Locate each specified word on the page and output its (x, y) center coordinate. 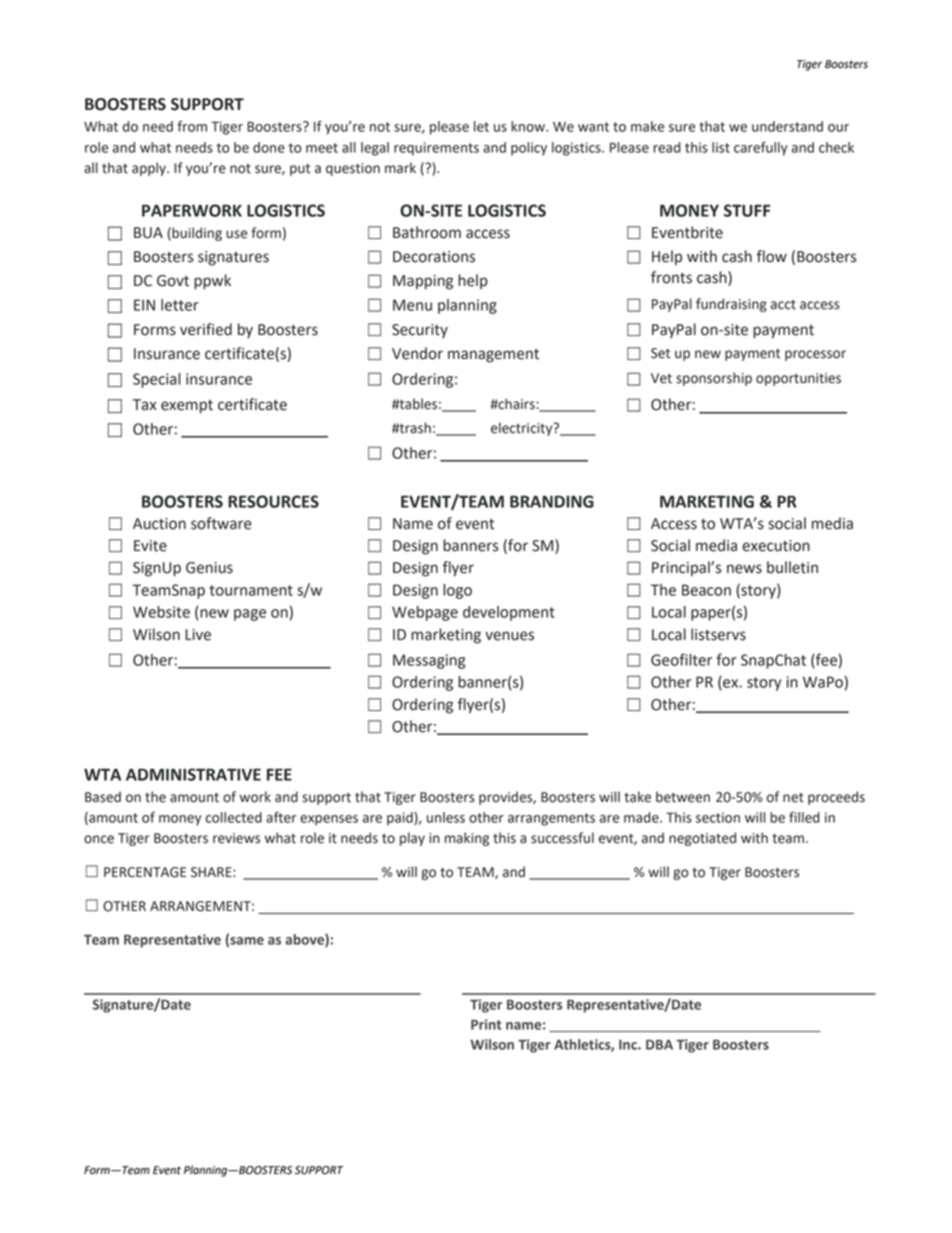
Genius (209, 568)
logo (457, 591)
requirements (436, 149)
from (192, 126)
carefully (761, 149)
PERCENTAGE (145, 872)
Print (486, 1024)
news (744, 569)
